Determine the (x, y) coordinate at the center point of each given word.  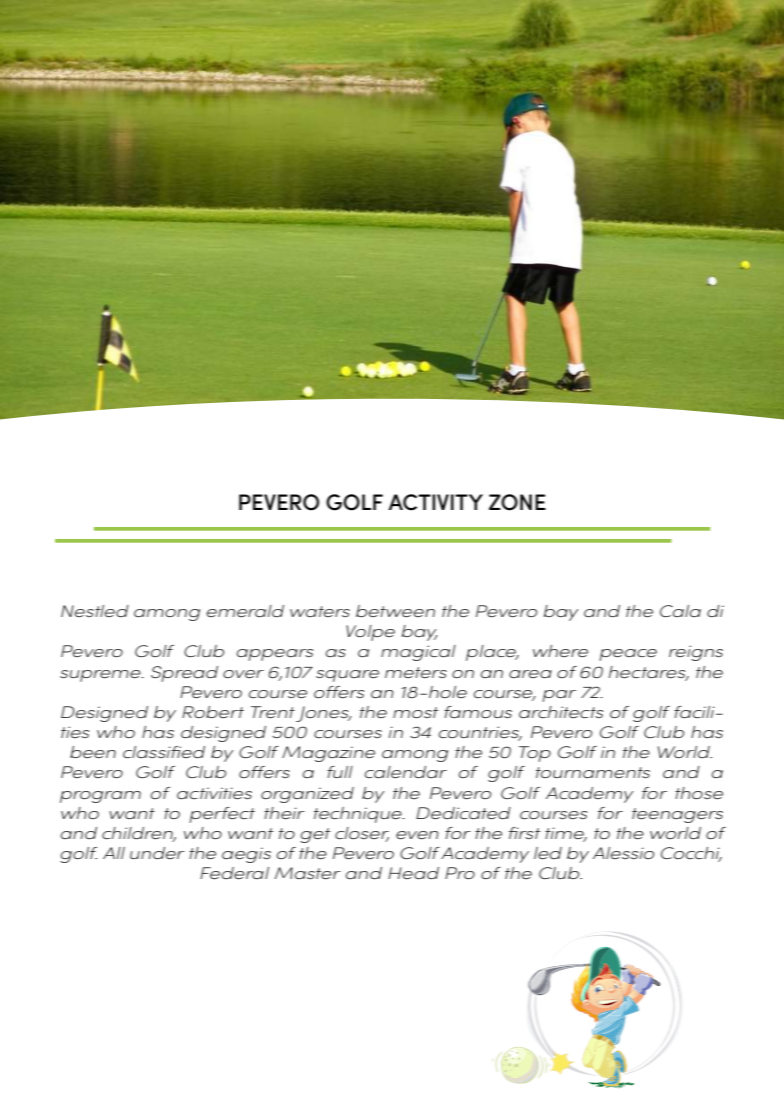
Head (413, 873)
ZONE (517, 502)
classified (164, 752)
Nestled (95, 611)
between (395, 611)
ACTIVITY (435, 502)
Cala (680, 611)
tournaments (593, 773)
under (157, 853)
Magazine (328, 754)
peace (628, 655)
